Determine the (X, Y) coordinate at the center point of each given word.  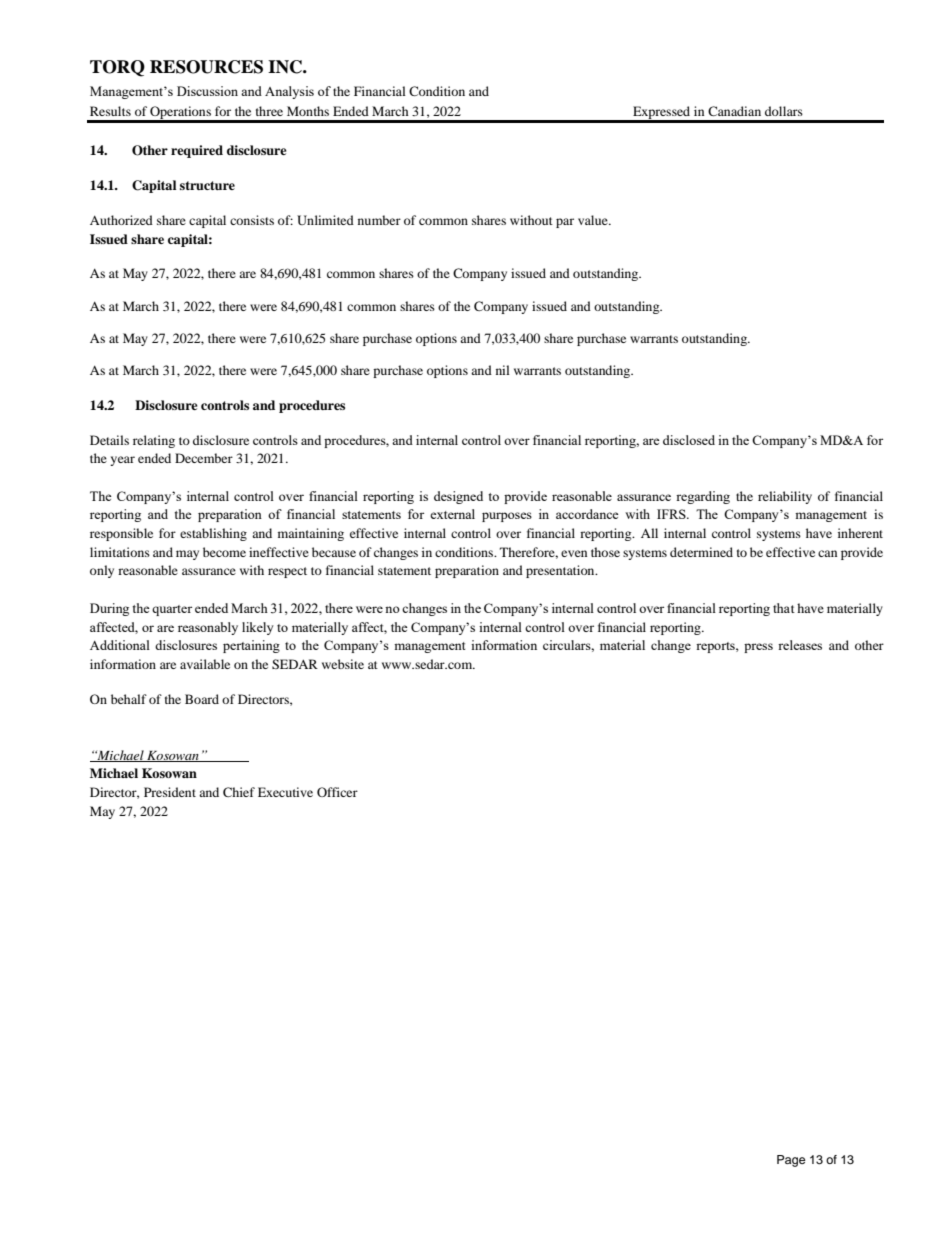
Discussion (207, 91)
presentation (561, 571)
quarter (172, 610)
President (170, 792)
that (784, 608)
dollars (784, 111)
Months (308, 111)
